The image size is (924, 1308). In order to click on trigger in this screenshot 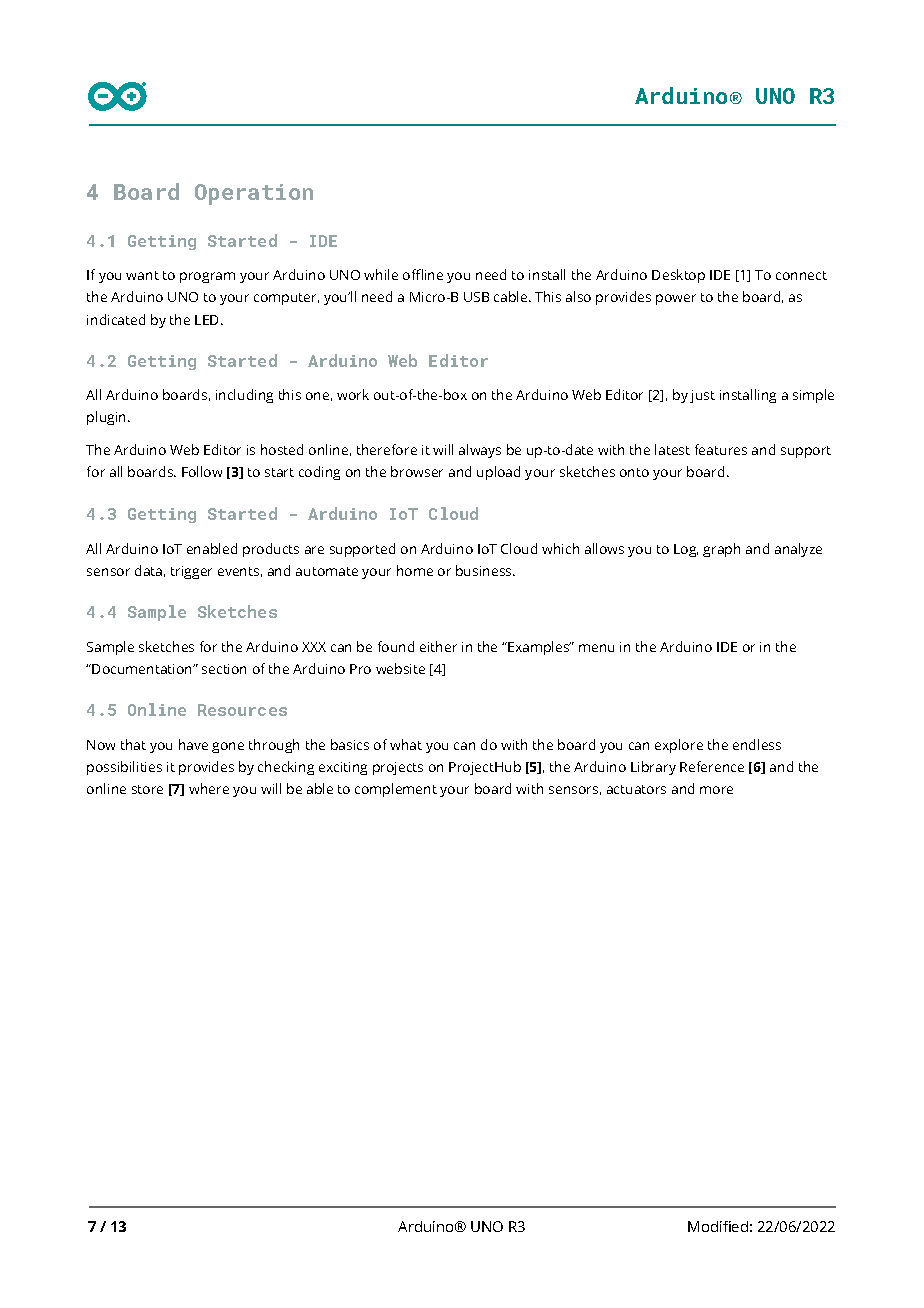, I will do `click(191, 572)`.
